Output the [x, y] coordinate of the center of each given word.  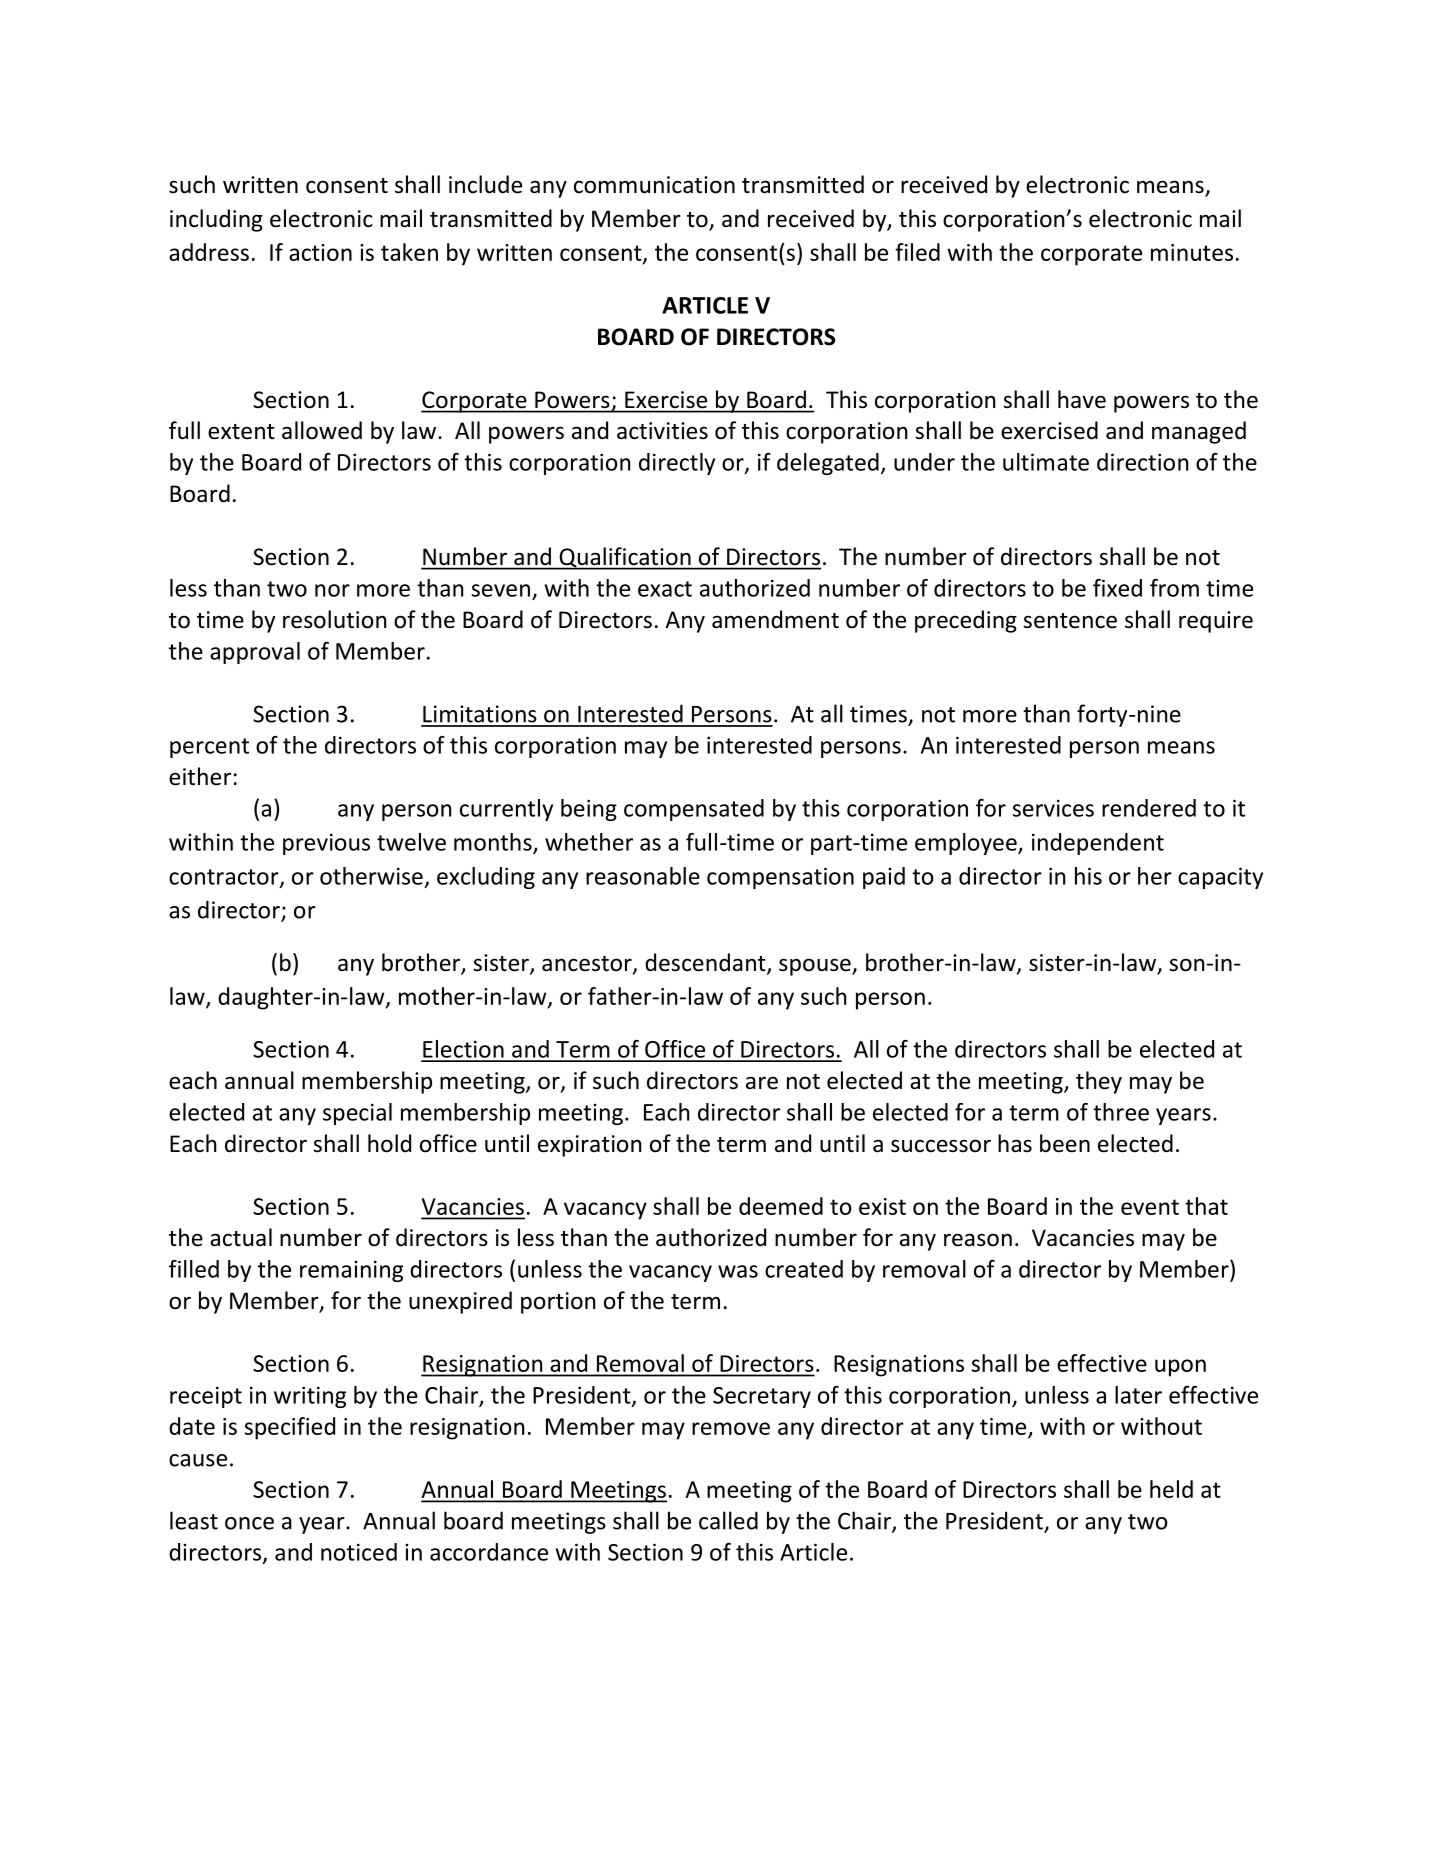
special [357, 1114]
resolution [335, 619]
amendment [775, 619]
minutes [1192, 252]
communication [654, 185]
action [320, 252]
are [762, 1083]
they [1099, 1082]
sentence [1070, 621]
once [249, 1523]
